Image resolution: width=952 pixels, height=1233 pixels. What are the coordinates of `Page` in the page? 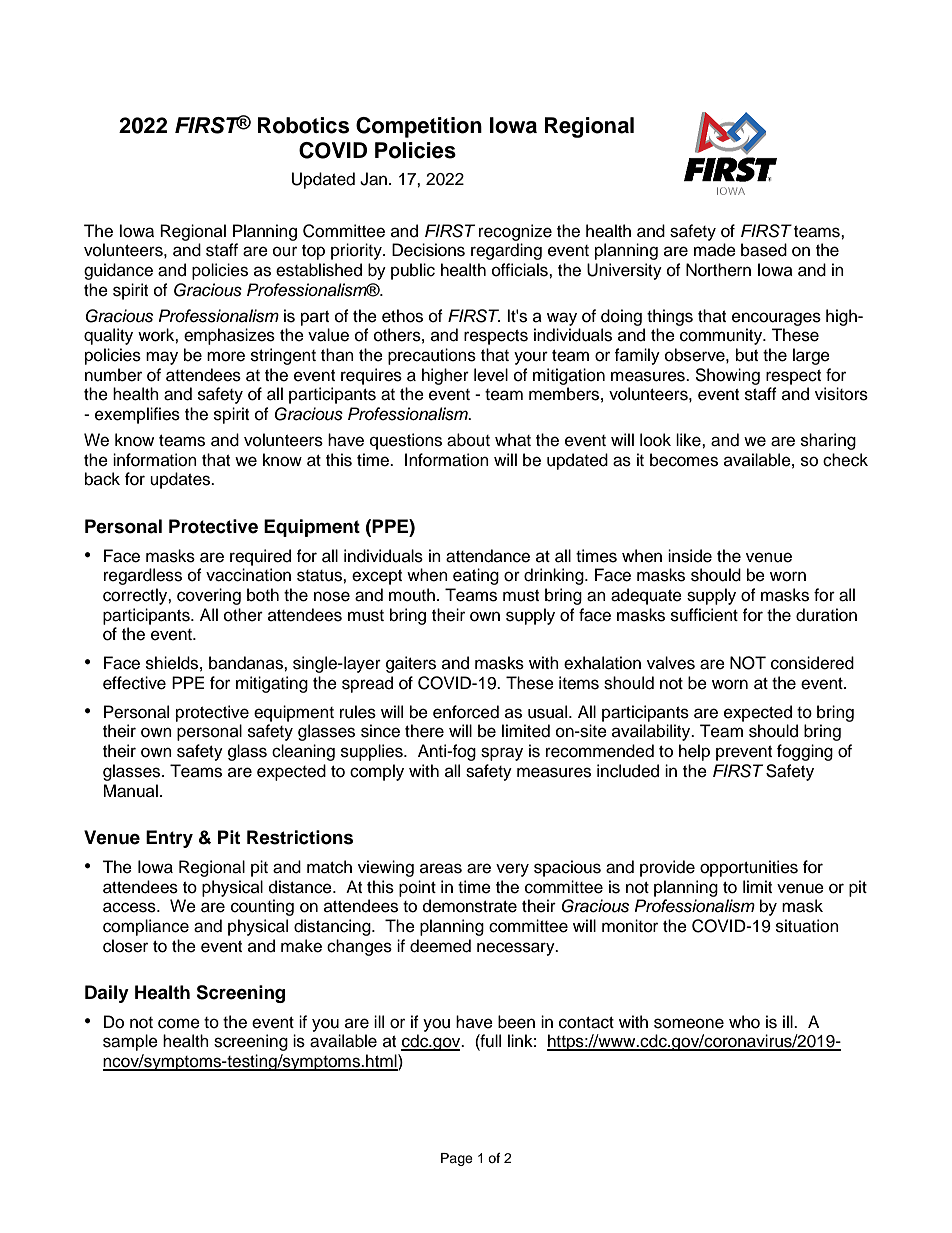 It's located at (457, 1159).
